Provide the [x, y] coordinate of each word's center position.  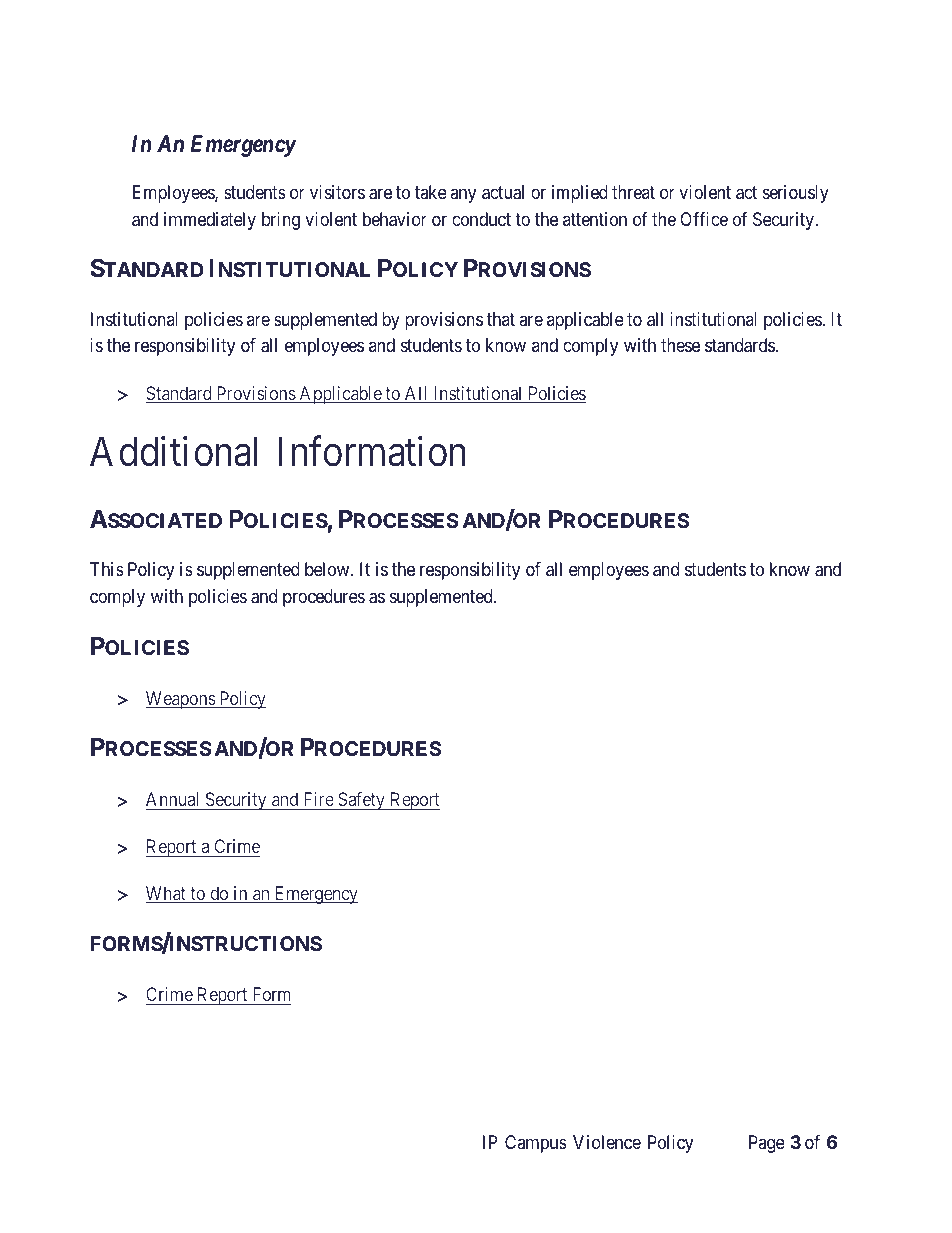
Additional [173, 451]
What [167, 894]
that [501, 319]
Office [704, 219]
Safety [361, 801]
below [328, 569]
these [680, 345]
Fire [319, 799]
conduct [481, 219]
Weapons [181, 700]
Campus [536, 1144]
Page [767, 1144]
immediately [210, 221]
